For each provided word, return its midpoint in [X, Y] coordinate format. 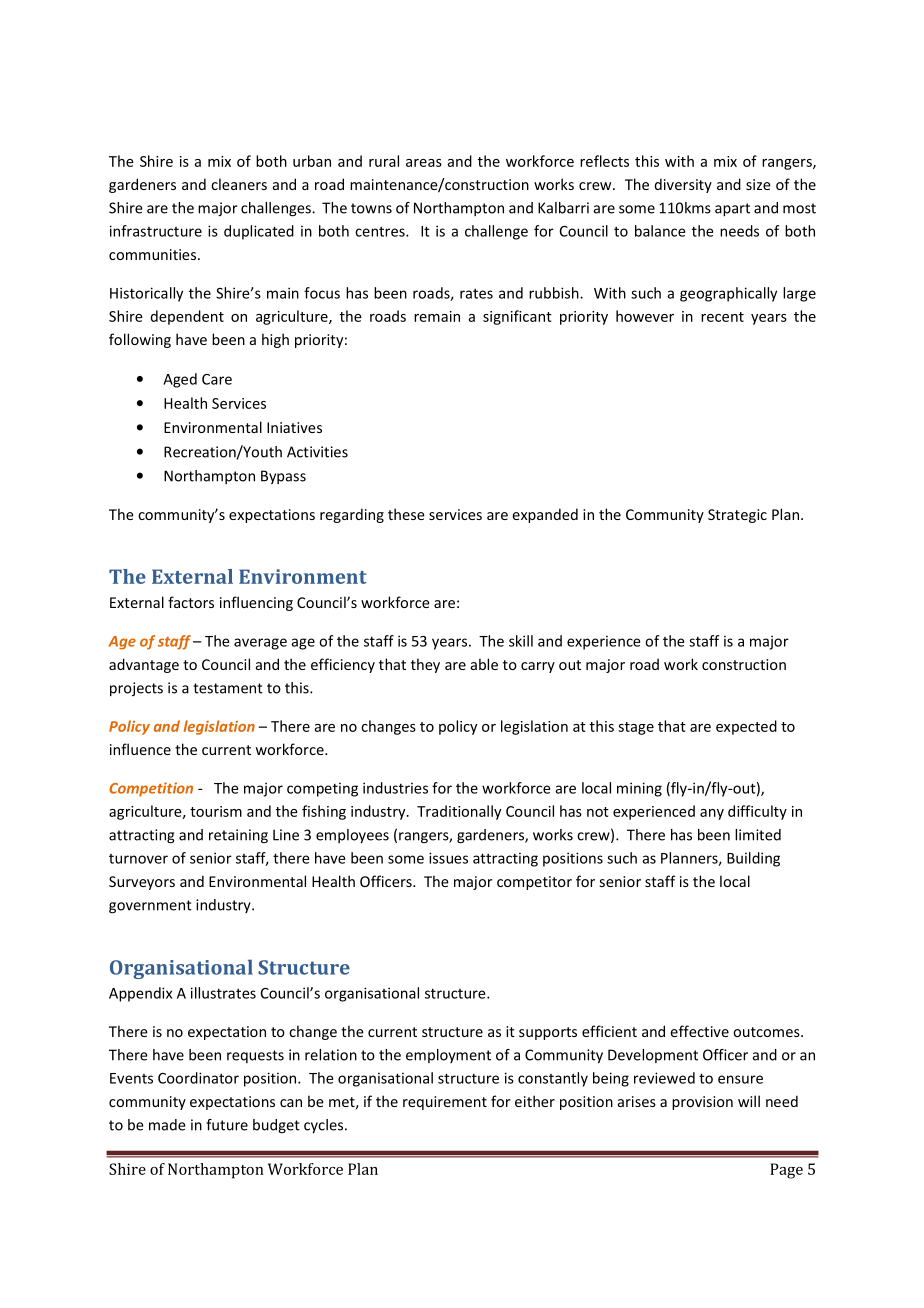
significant [517, 317]
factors [191, 602]
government [150, 907]
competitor [534, 883]
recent [722, 317]
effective [699, 1031]
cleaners [239, 184]
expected [746, 727]
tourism [216, 811]
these [406, 514]
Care [217, 379]
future [227, 1125]
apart [732, 210]
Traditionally [459, 812]
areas [424, 163]
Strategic [737, 516]
